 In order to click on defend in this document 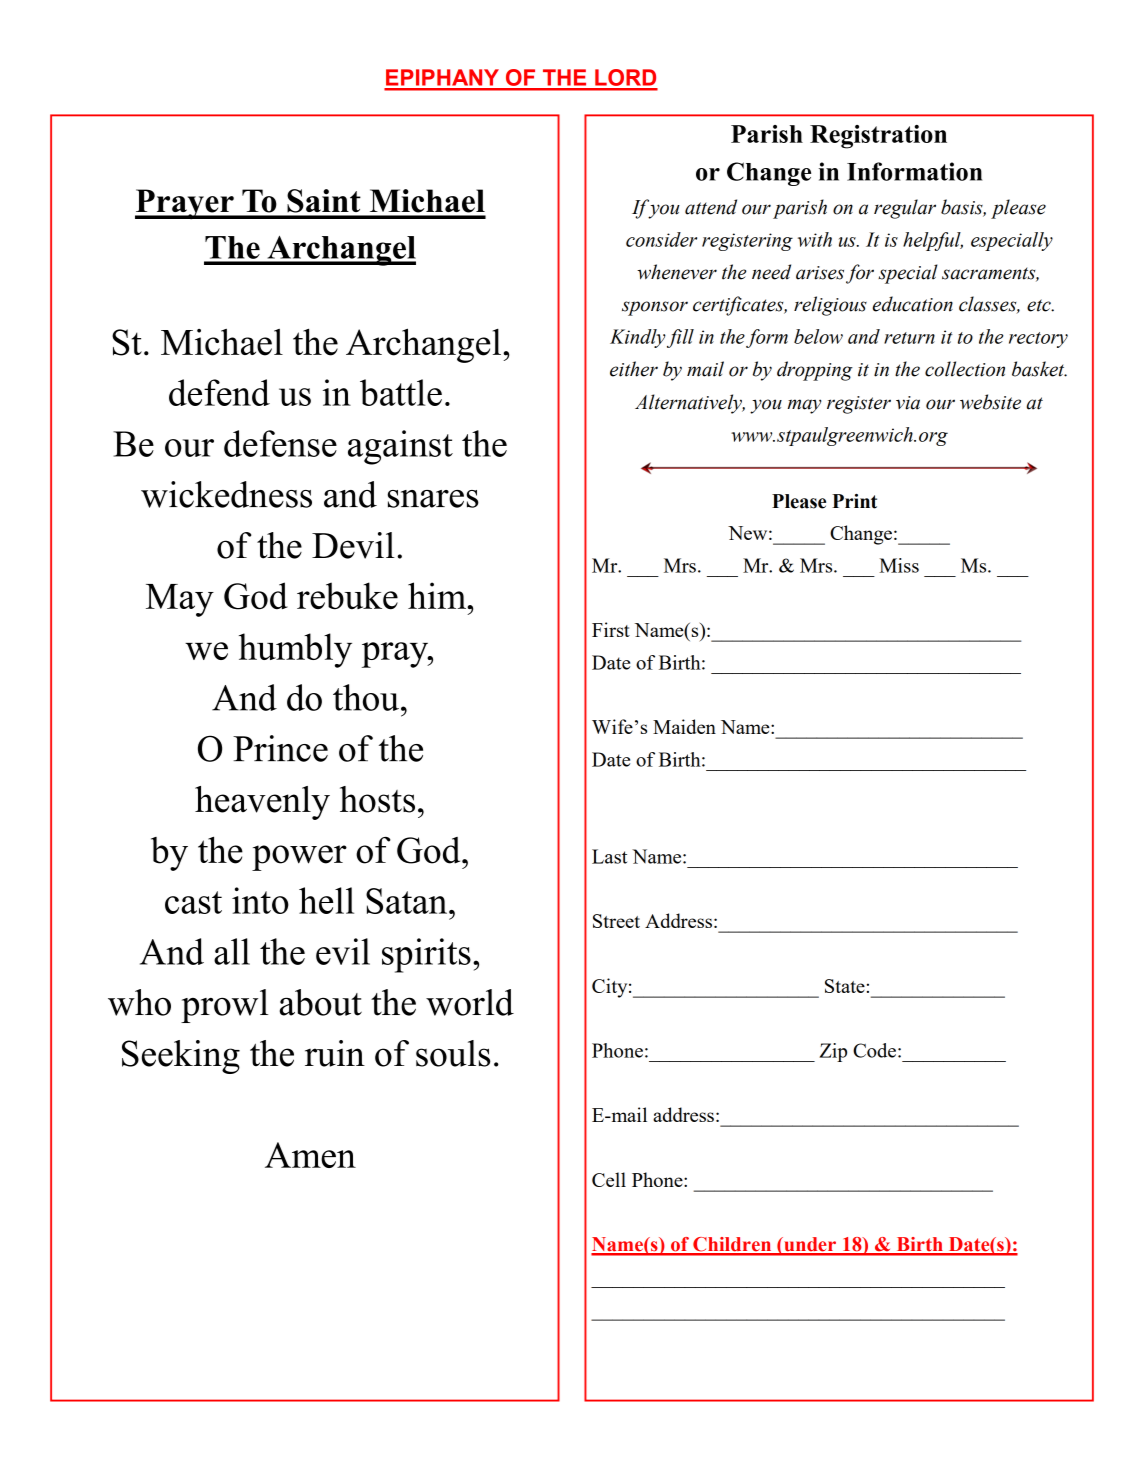, I will do `click(219, 392)`.
